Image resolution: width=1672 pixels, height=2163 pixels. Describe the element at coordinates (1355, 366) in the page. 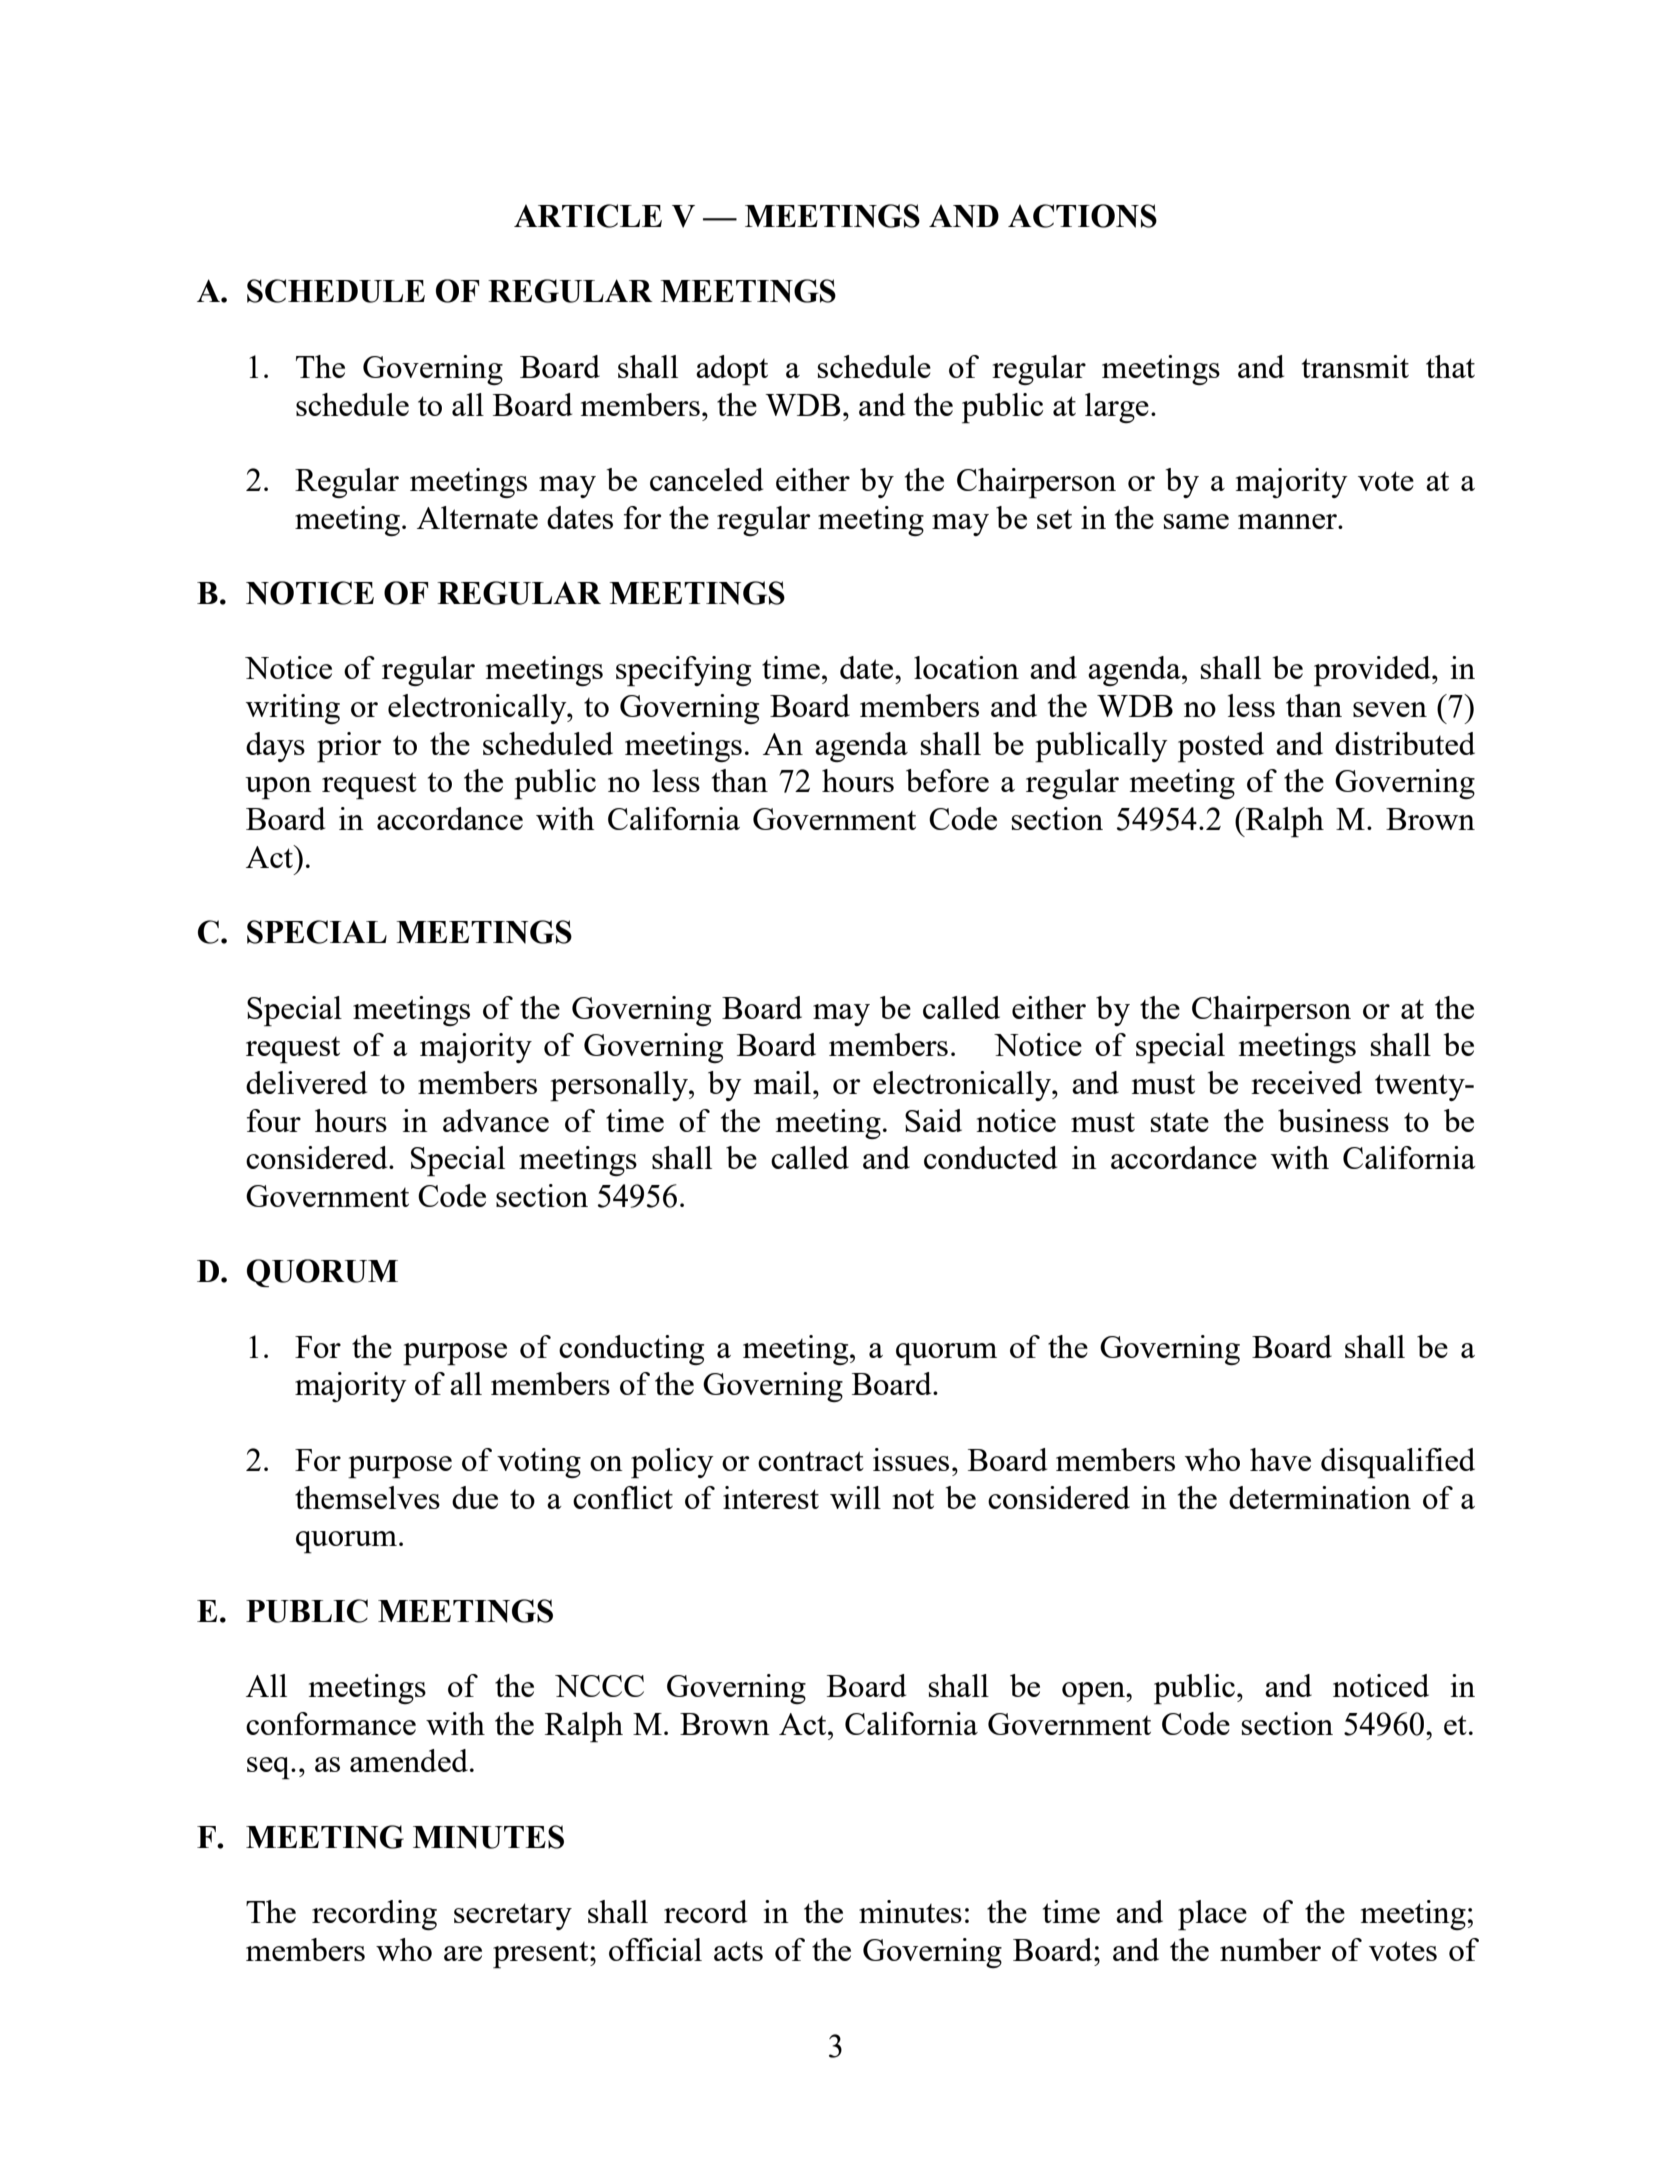

I see `transmit` at that location.
